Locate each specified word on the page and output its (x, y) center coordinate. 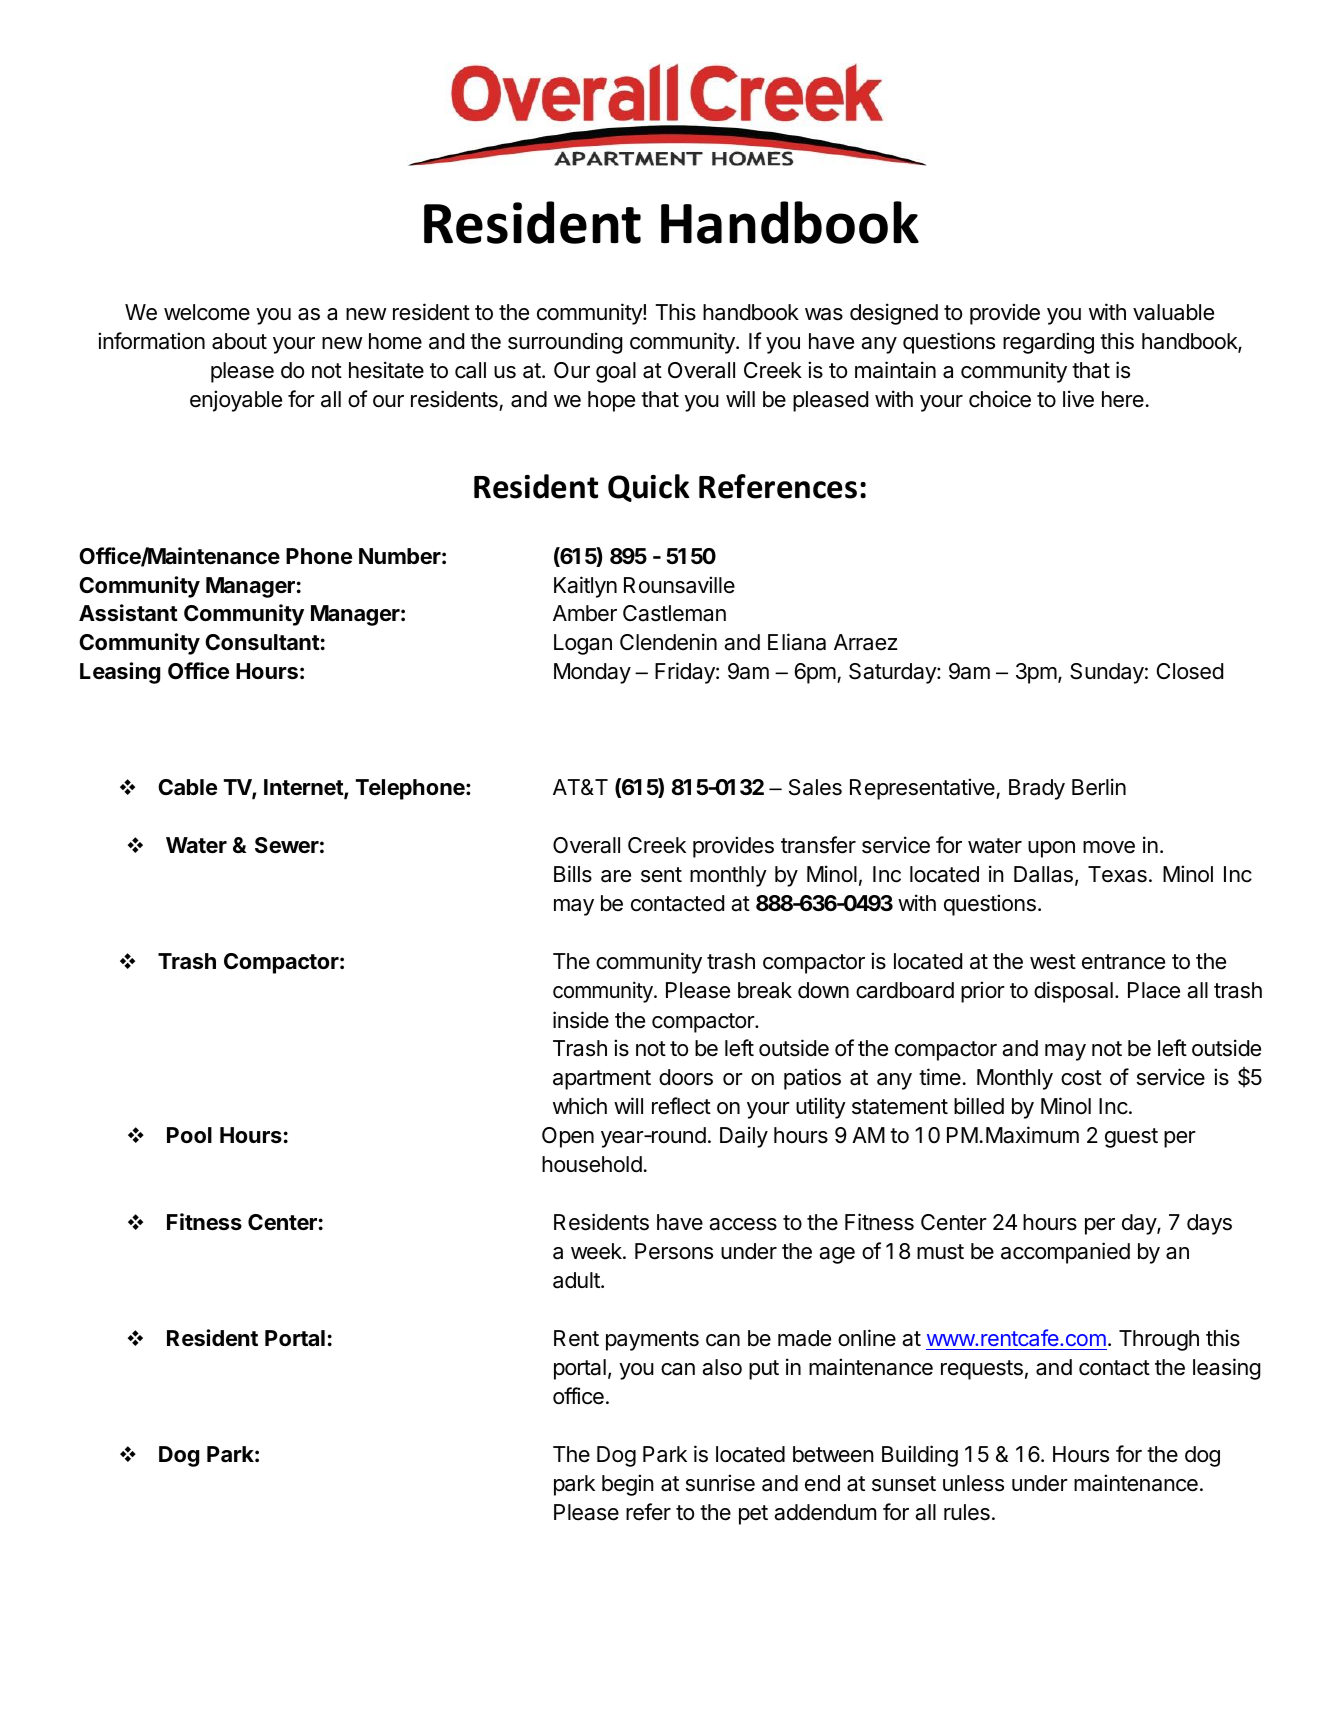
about (239, 341)
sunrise (720, 1483)
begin (628, 1485)
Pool (189, 1135)
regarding (1048, 343)
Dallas (1043, 874)
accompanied (1065, 1253)
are (616, 876)
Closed (1190, 671)
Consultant (262, 642)
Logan (583, 644)
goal (616, 372)
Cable (187, 787)
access (743, 1224)
